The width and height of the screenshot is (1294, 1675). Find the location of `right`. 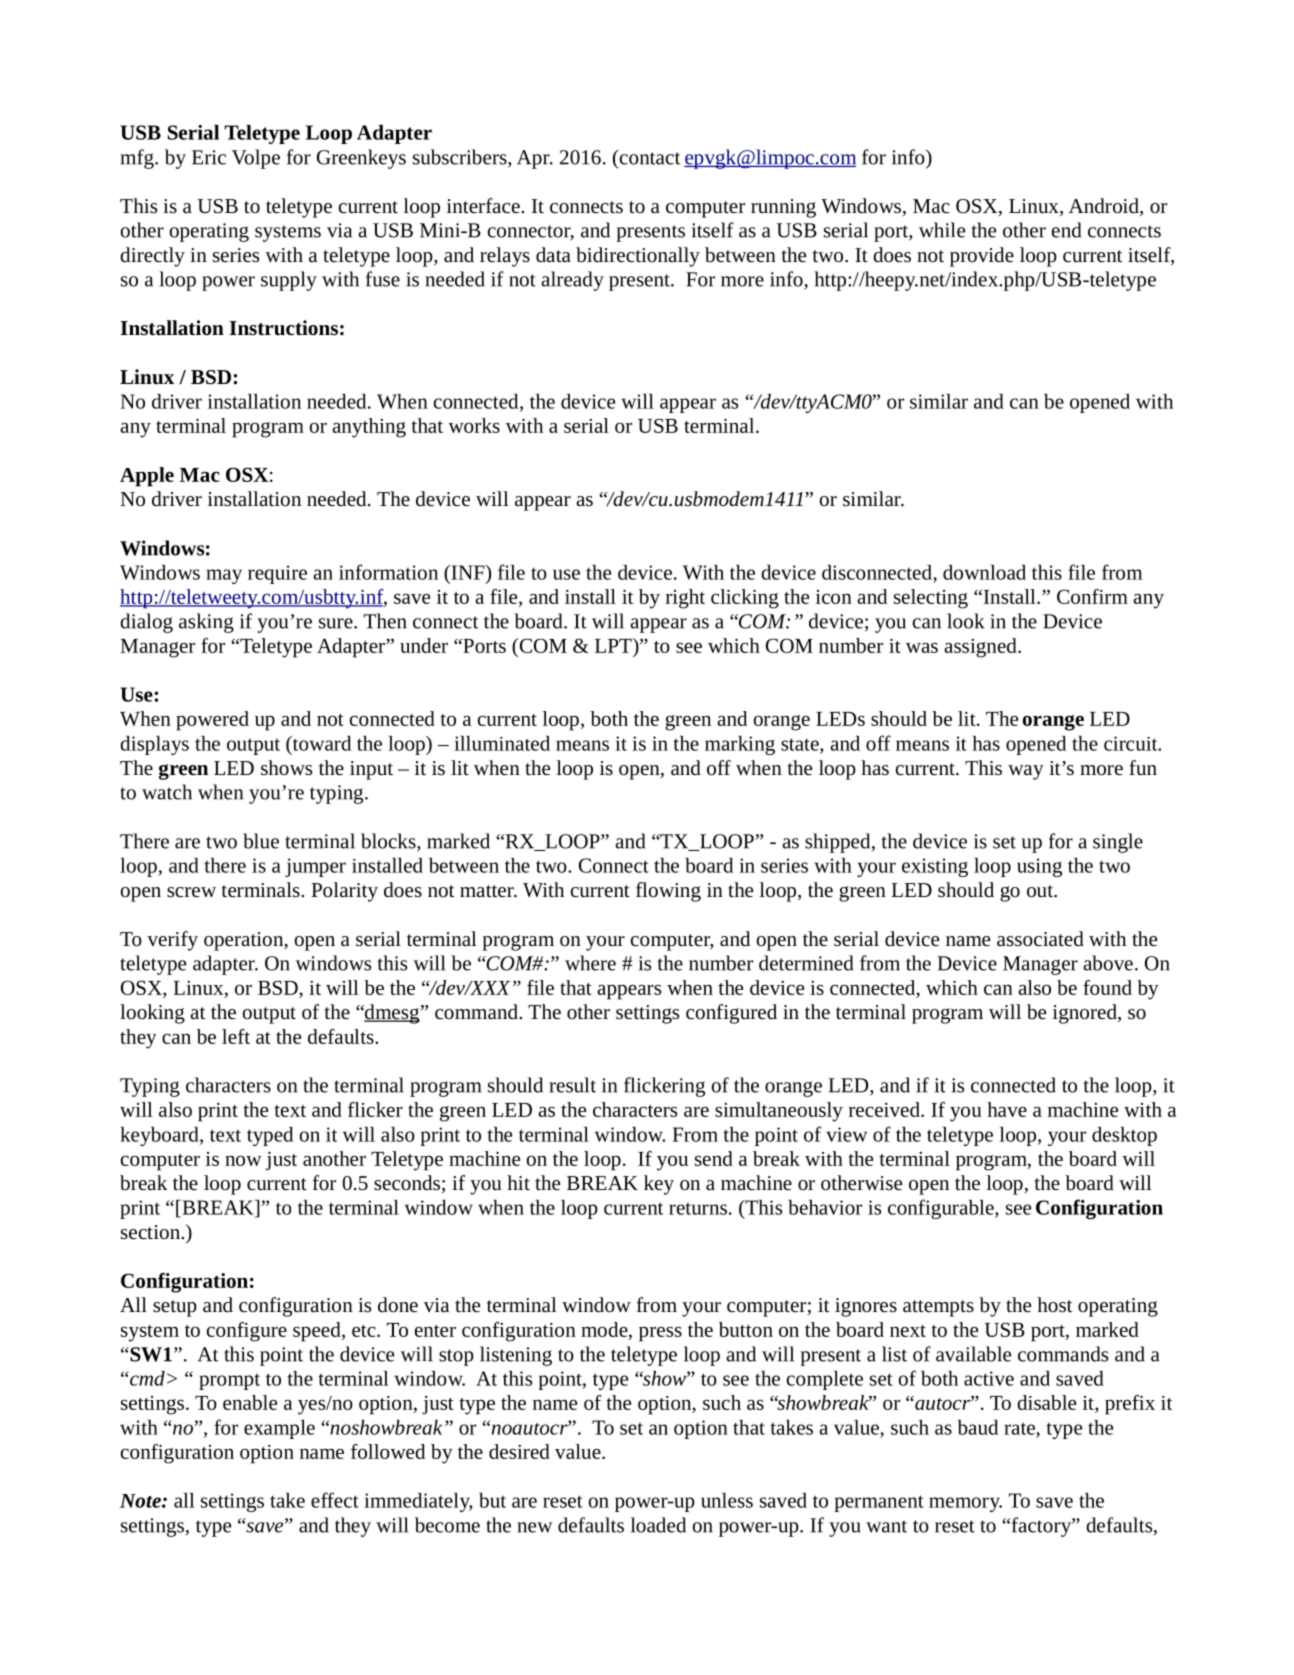

right is located at coordinates (685, 599).
